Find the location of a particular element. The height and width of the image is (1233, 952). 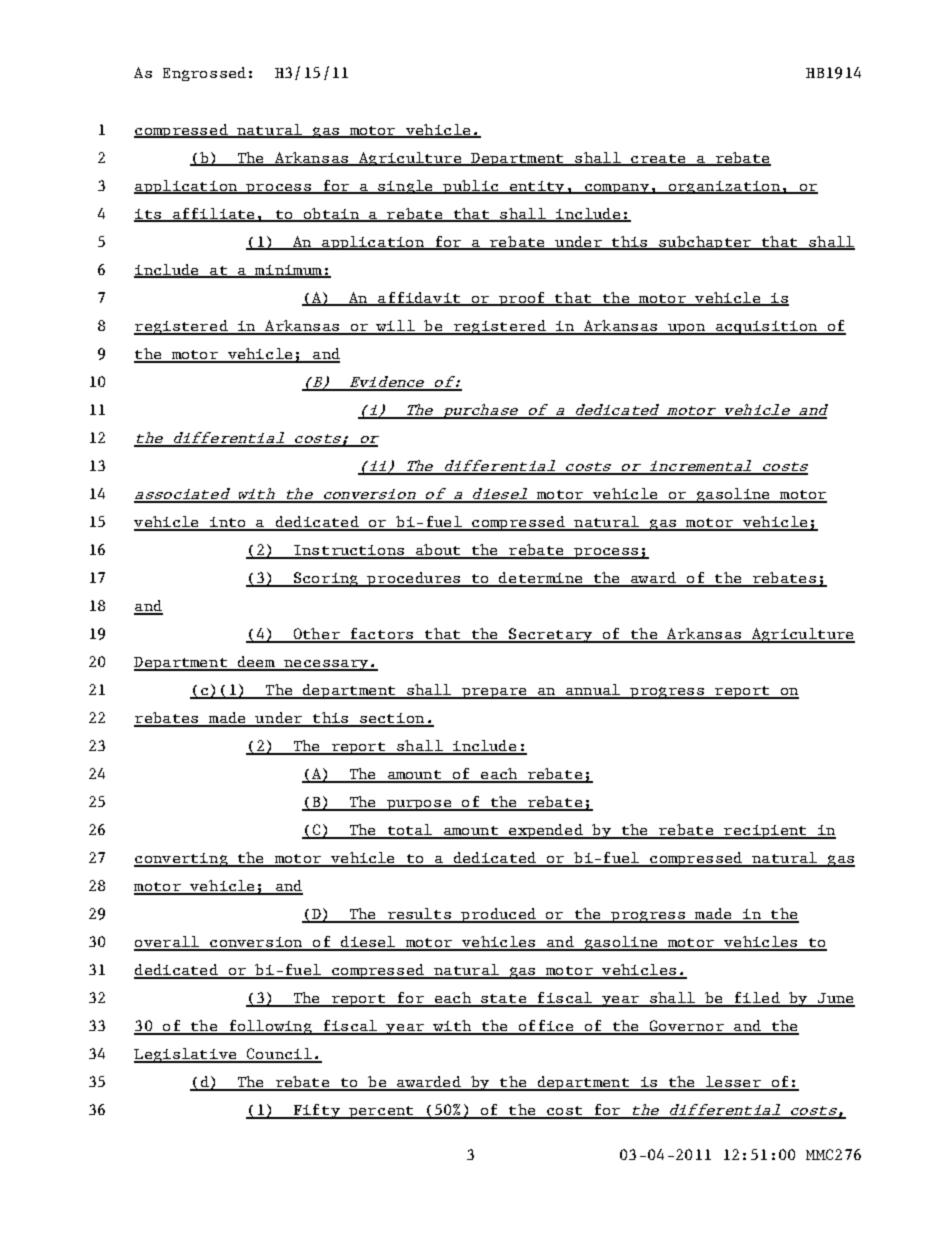

Engrossed is located at coordinates (204, 74).
